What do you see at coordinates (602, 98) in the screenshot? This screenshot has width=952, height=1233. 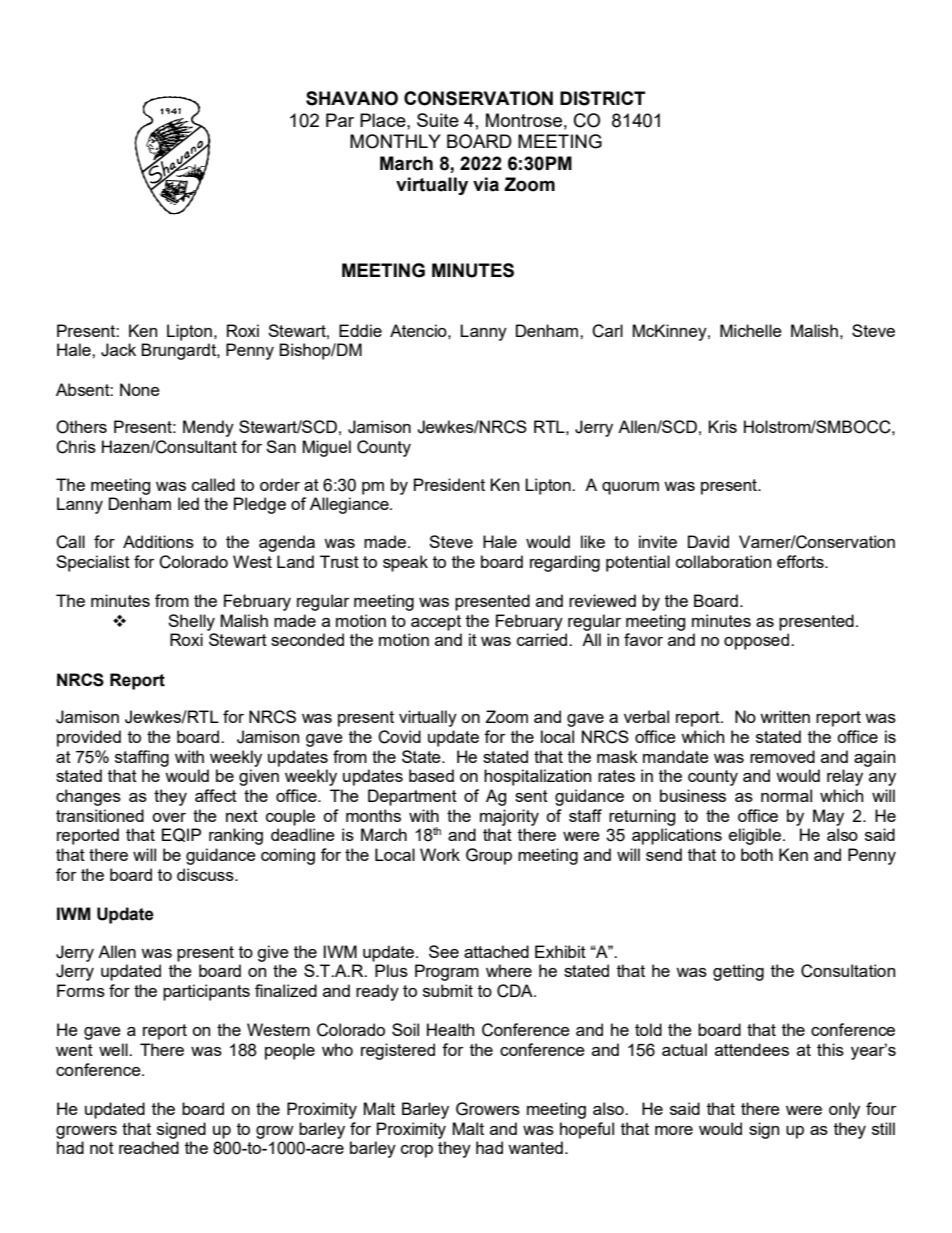 I see `DISTRICT` at bounding box center [602, 98].
